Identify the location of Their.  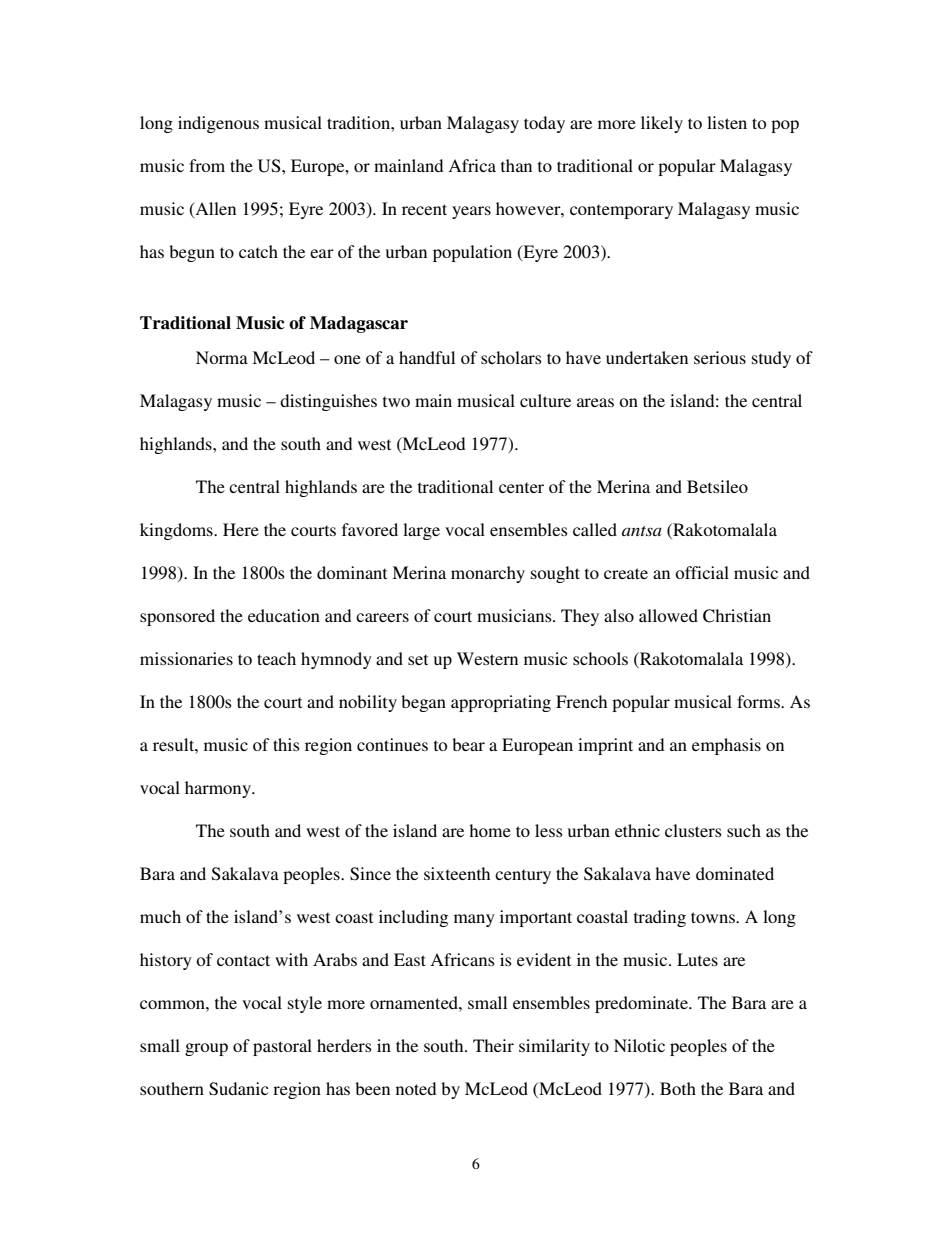
(493, 1045).
